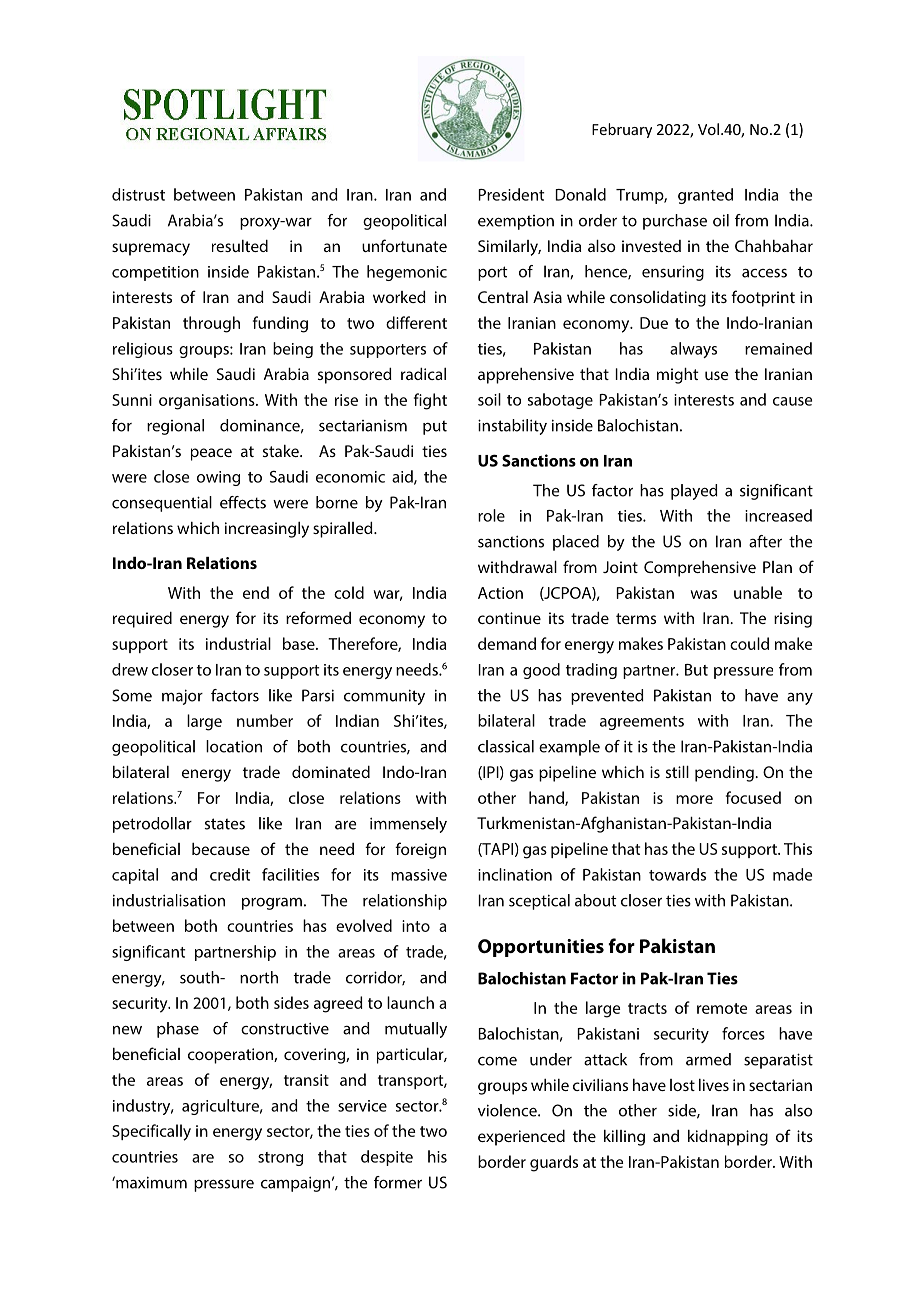 The image size is (924, 1308). I want to click on exemption, so click(516, 222).
